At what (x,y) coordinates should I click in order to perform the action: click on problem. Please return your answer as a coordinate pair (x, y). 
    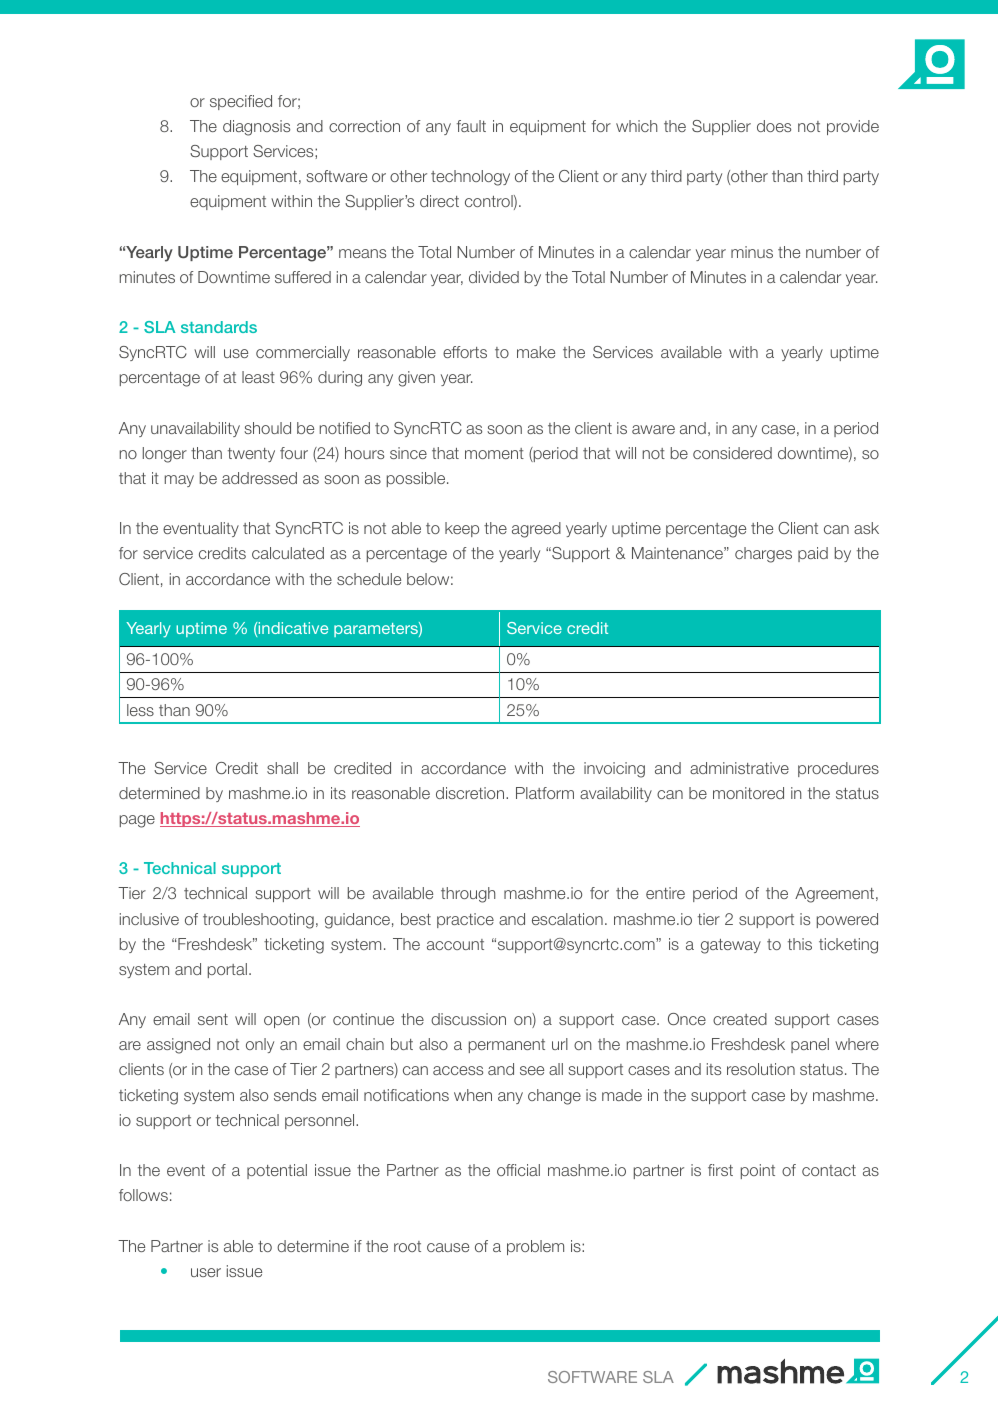
    Looking at the image, I should click on (535, 1247).
